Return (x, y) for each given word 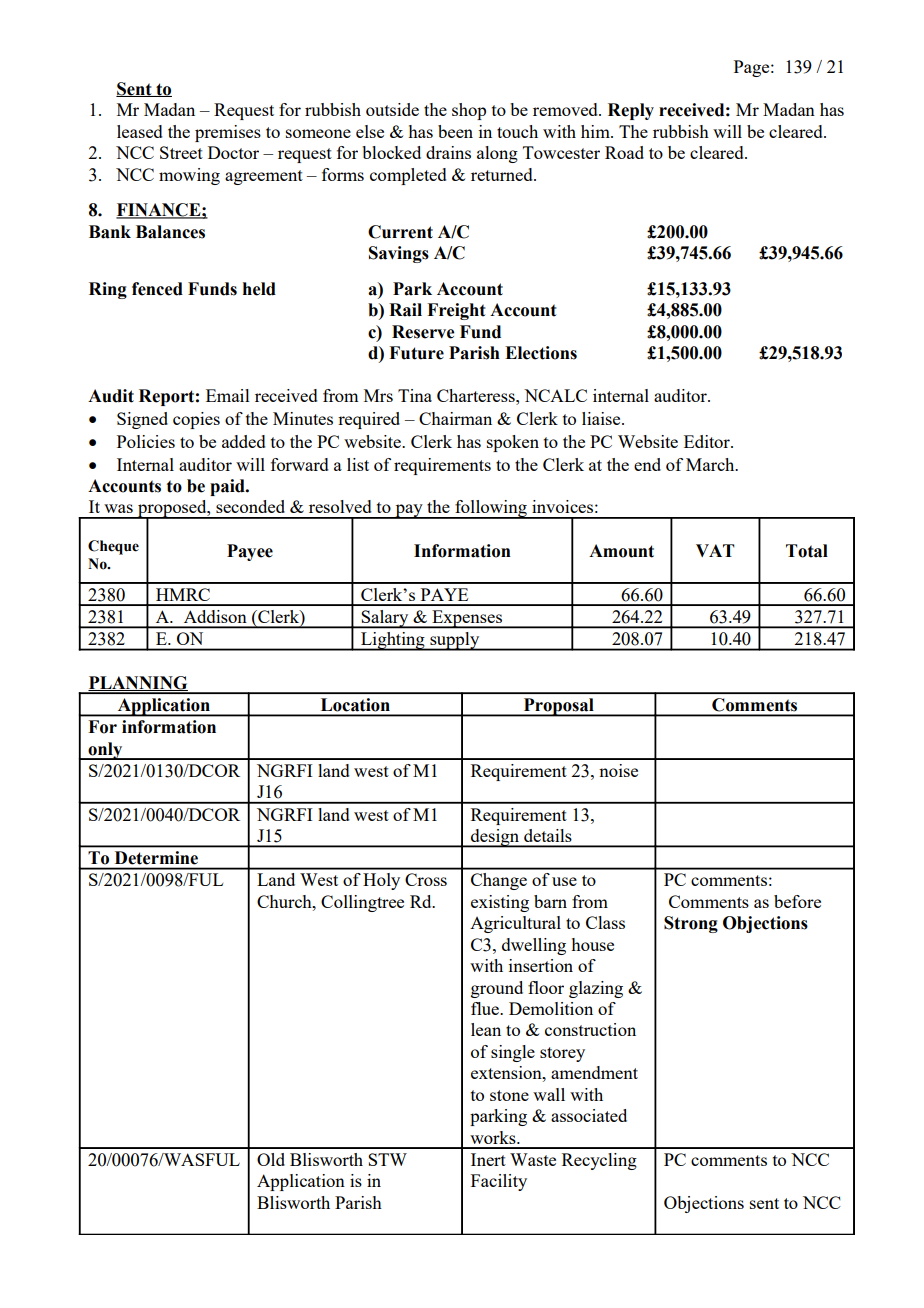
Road (624, 152)
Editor (708, 441)
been (455, 131)
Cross (426, 879)
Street (181, 152)
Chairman (455, 418)
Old (271, 1159)
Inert (488, 1159)
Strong (691, 924)
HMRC (183, 594)
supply (455, 641)
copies (196, 420)
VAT (715, 550)
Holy (381, 881)
